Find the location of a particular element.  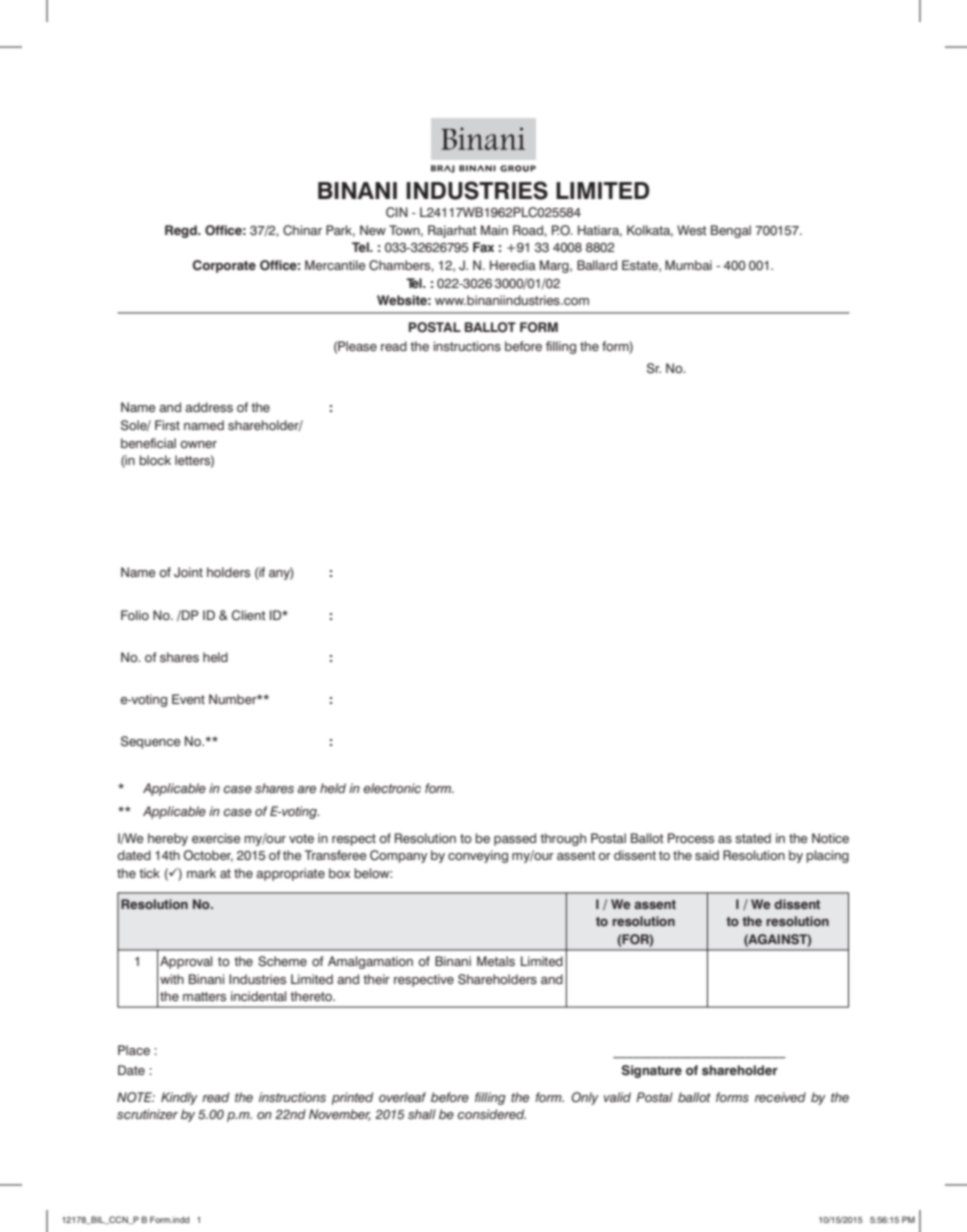

Client is located at coordinates (249, 615).
